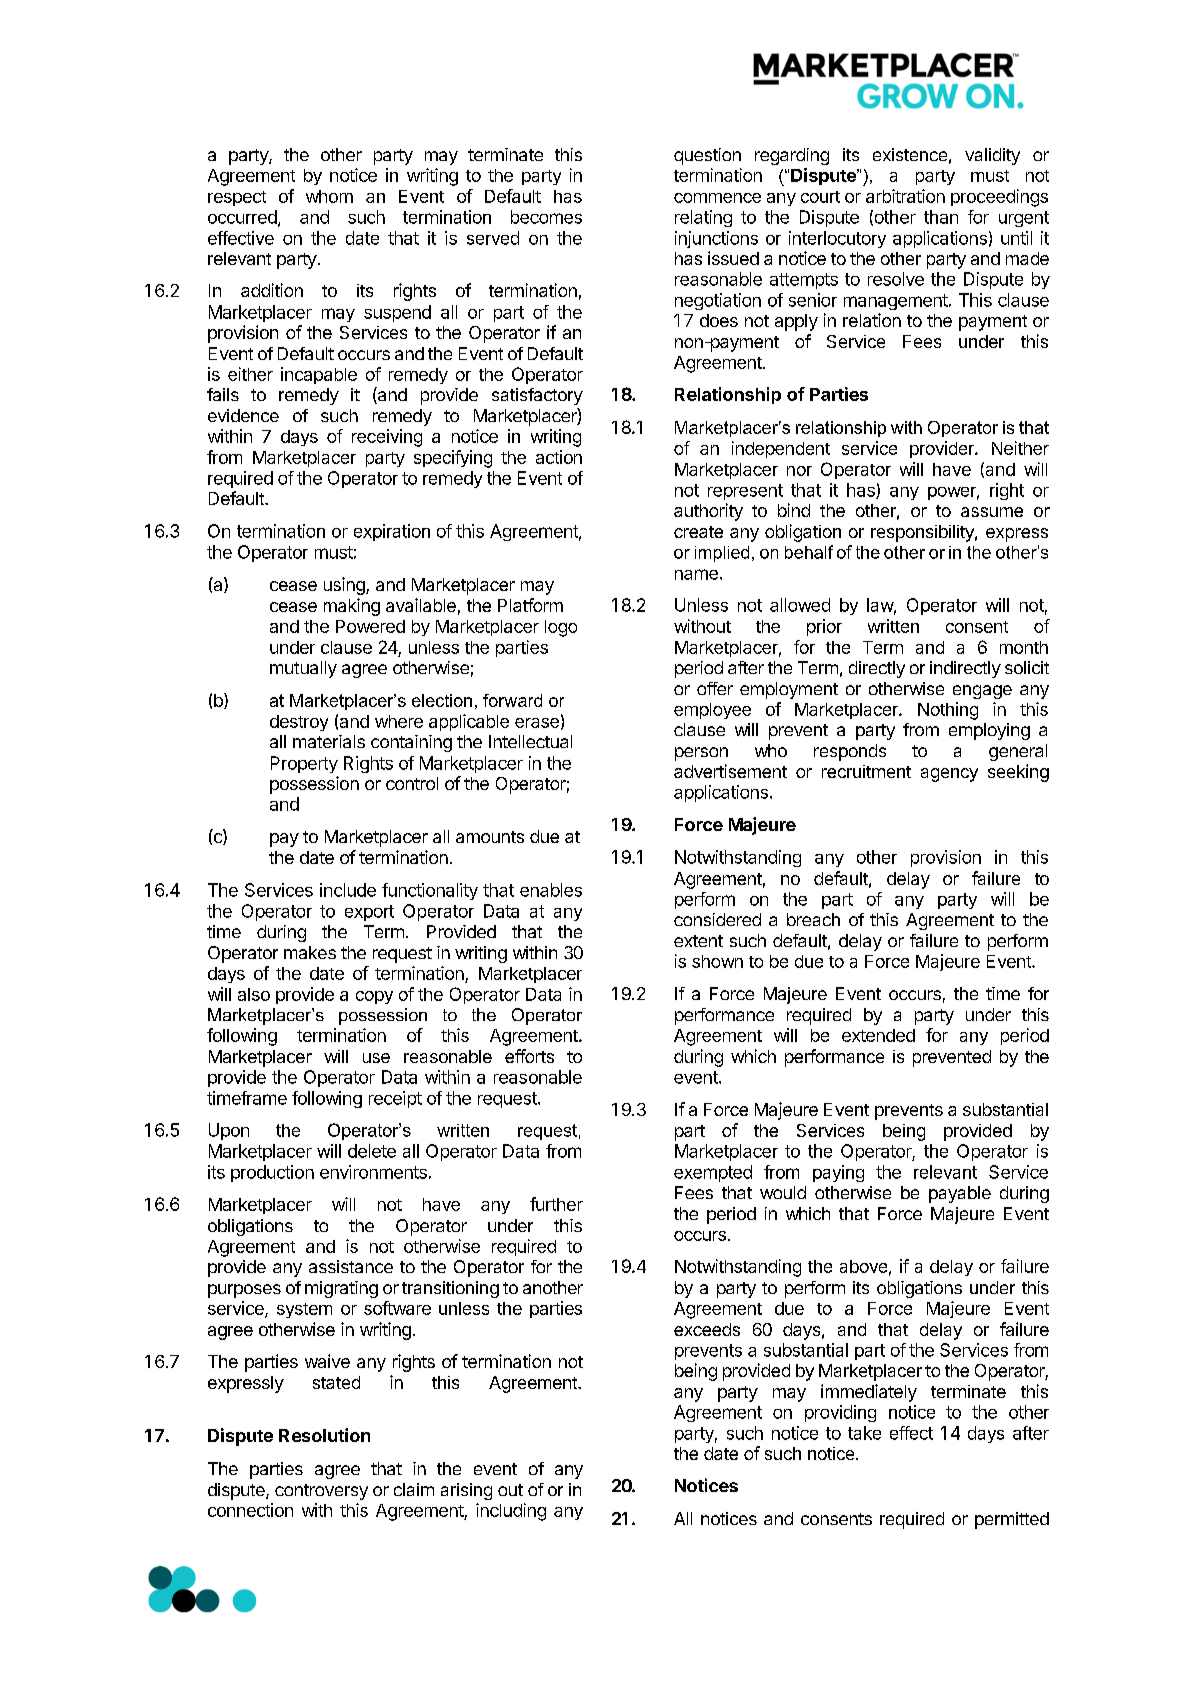  Describe the element at coordinates (992, 512) in the image. I see `assume` at that location.
